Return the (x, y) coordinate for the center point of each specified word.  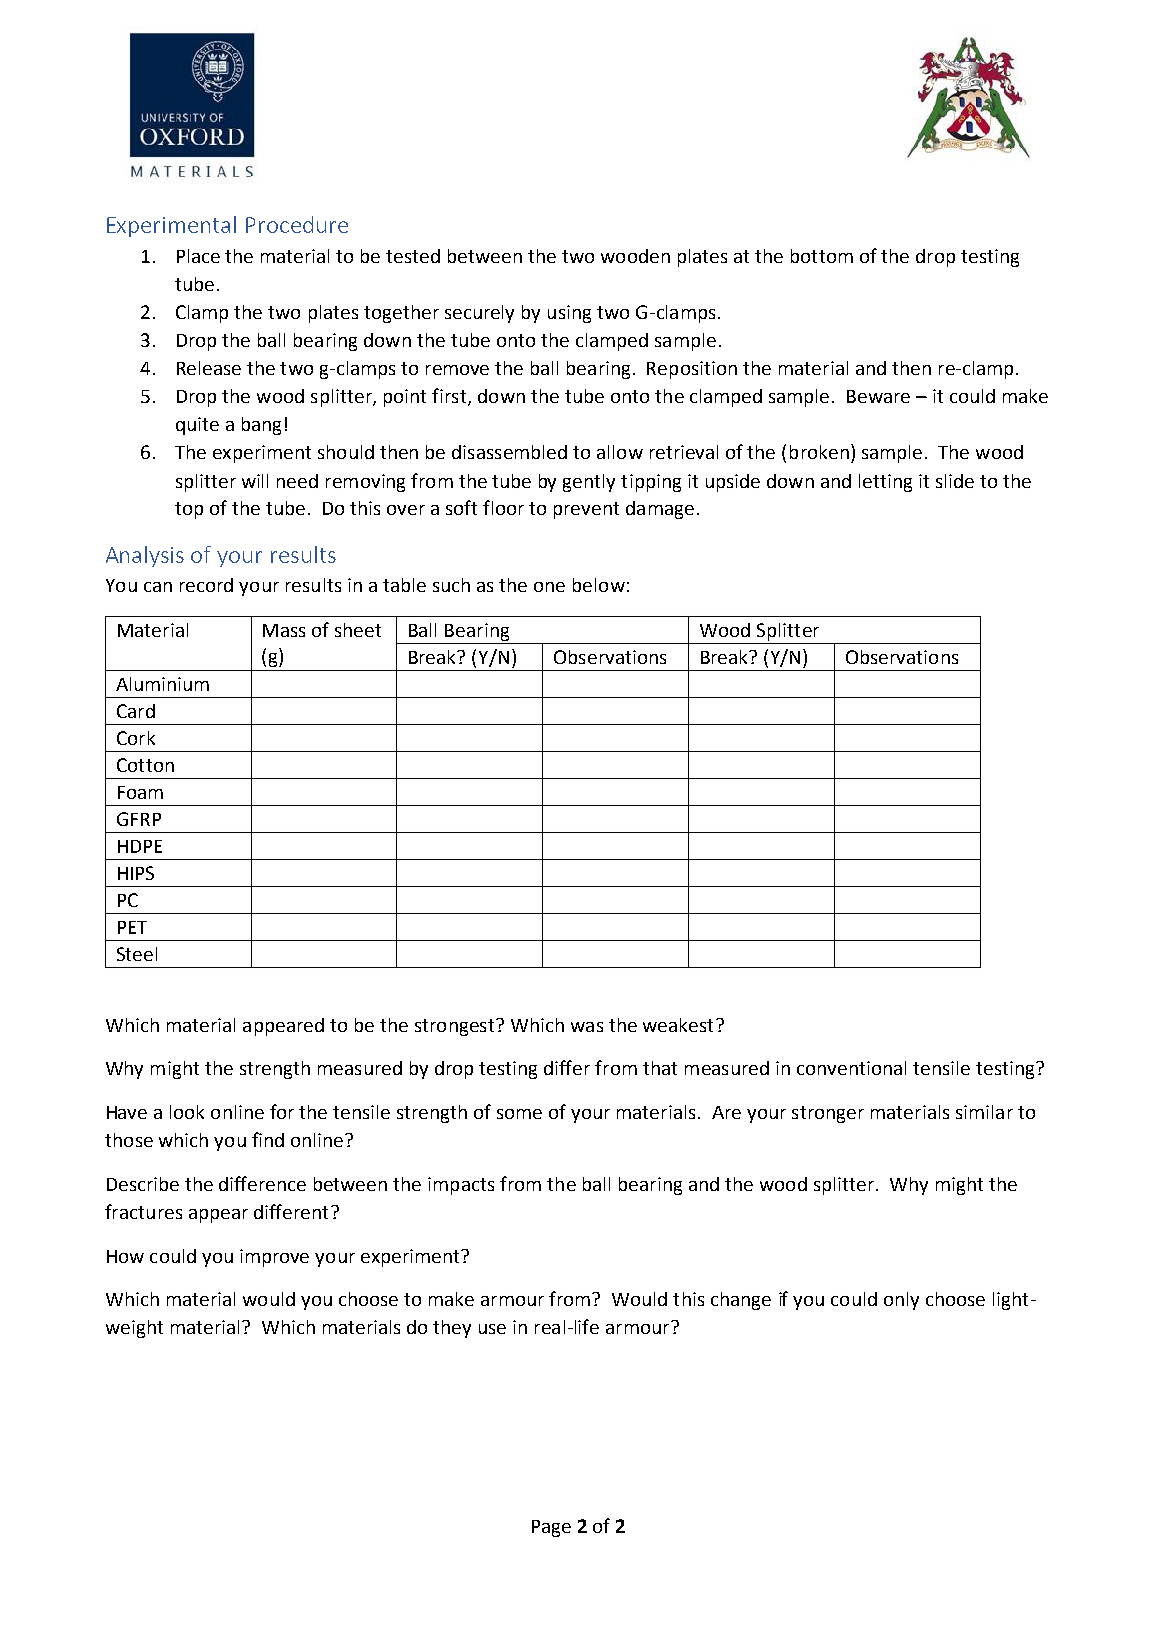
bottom (822, 256)
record (206, 585)
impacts (461, 1186)
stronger (828, 1114)
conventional (851, 1068)
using (569, 314)
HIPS (136, 873)
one (549, 587)
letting (885, 483)
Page (551, 1528)
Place (198, 256)
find (268, 1139)
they (452, 1329)
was (587, 1027)
